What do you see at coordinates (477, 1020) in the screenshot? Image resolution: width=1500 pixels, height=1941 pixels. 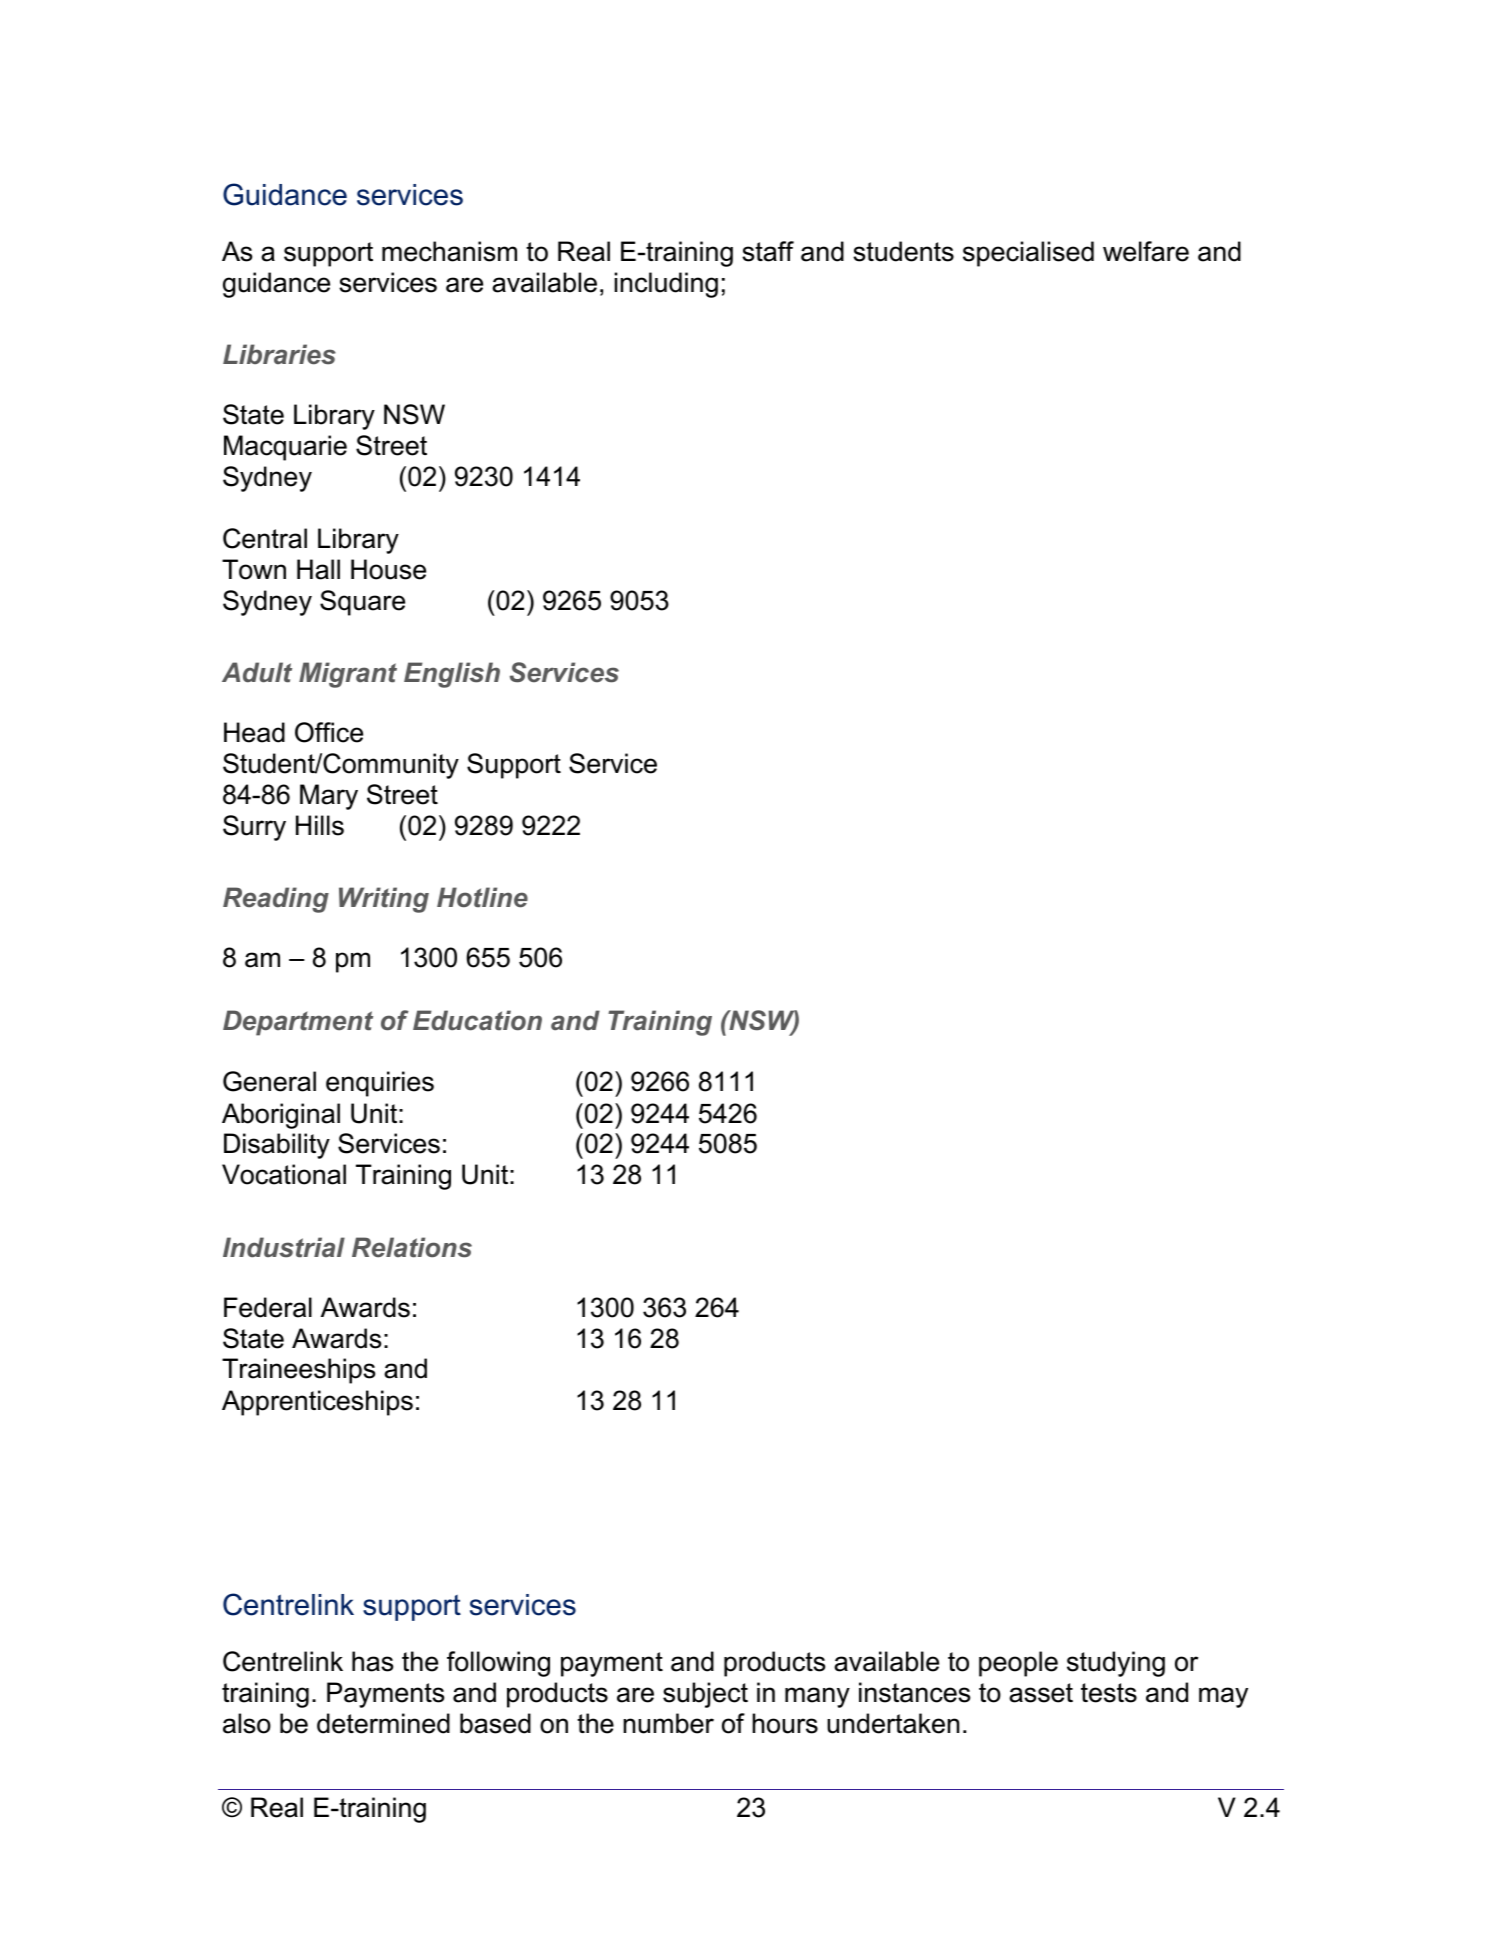 I see `Education` at bounding box center [477, 1020].
